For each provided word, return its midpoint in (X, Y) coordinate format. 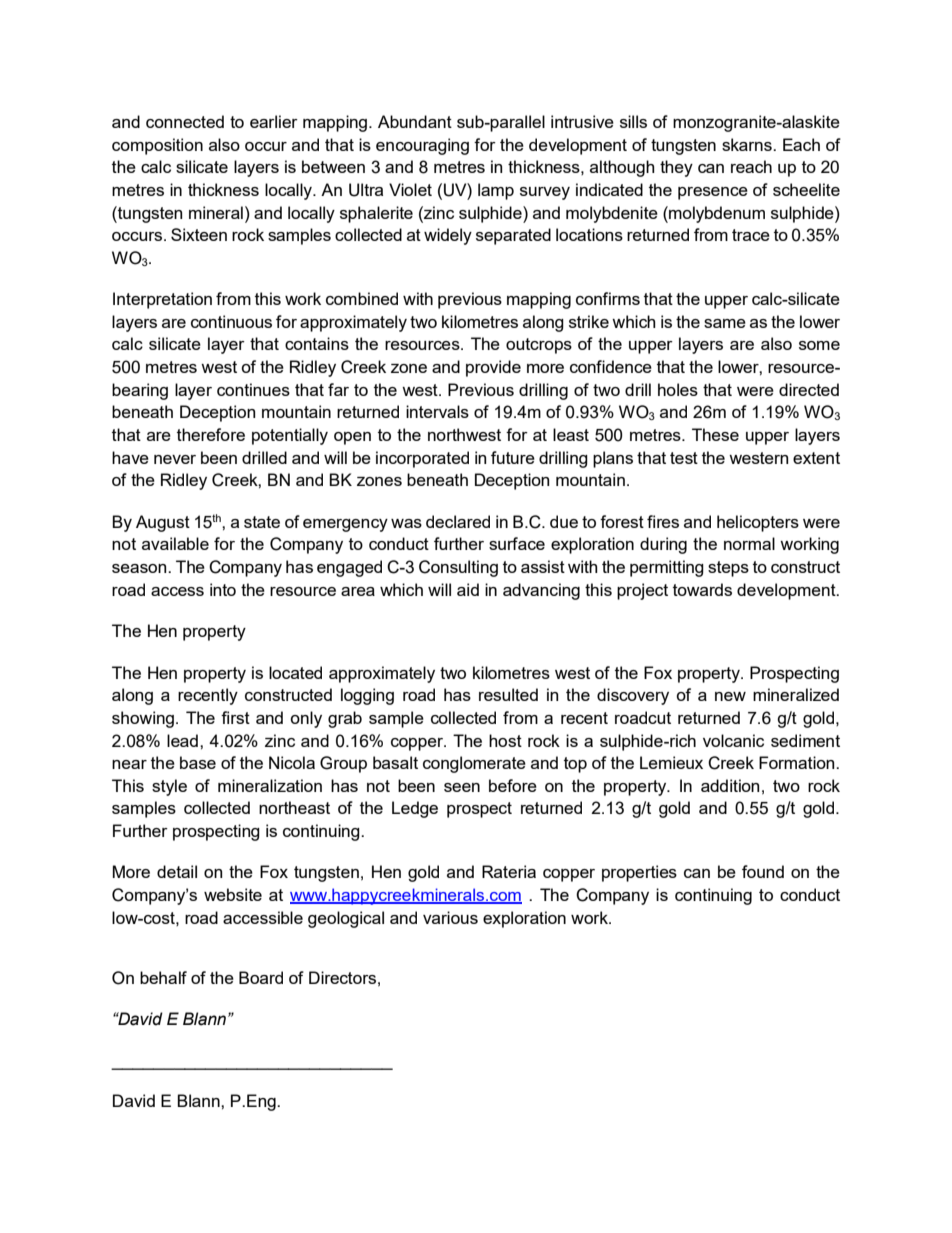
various (450, 917)
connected (185, 121)
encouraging (422, 146)
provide (493, 368)
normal (749, 543)
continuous (231, 321)
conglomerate (474, 764)
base (198, 762)
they (676, 168)
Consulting (458, 568)
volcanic (733, 740)
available (175, 543)
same (725, 323)
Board (261, 977)
